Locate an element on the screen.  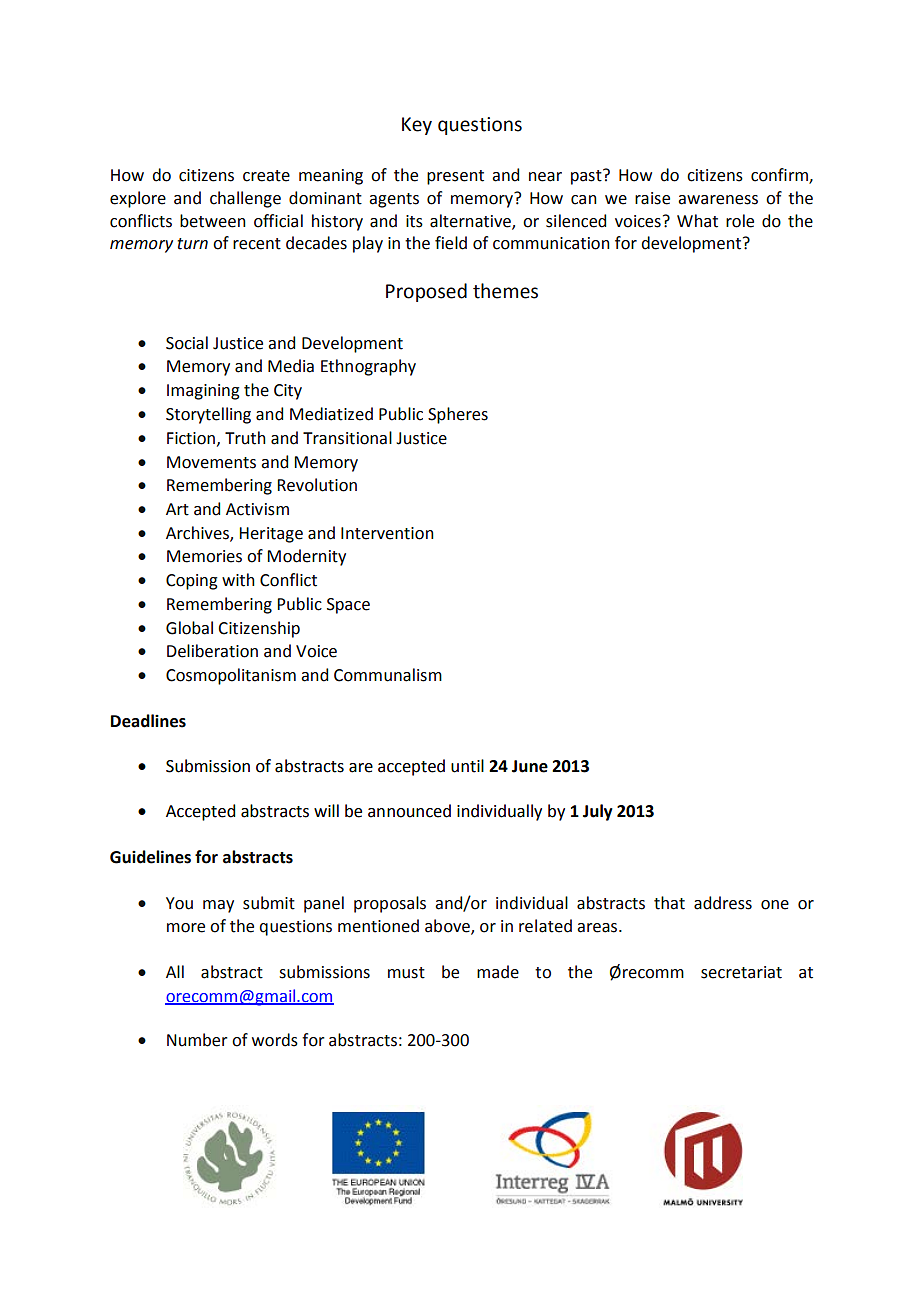
Coping is located at coordinates (192, 582).
